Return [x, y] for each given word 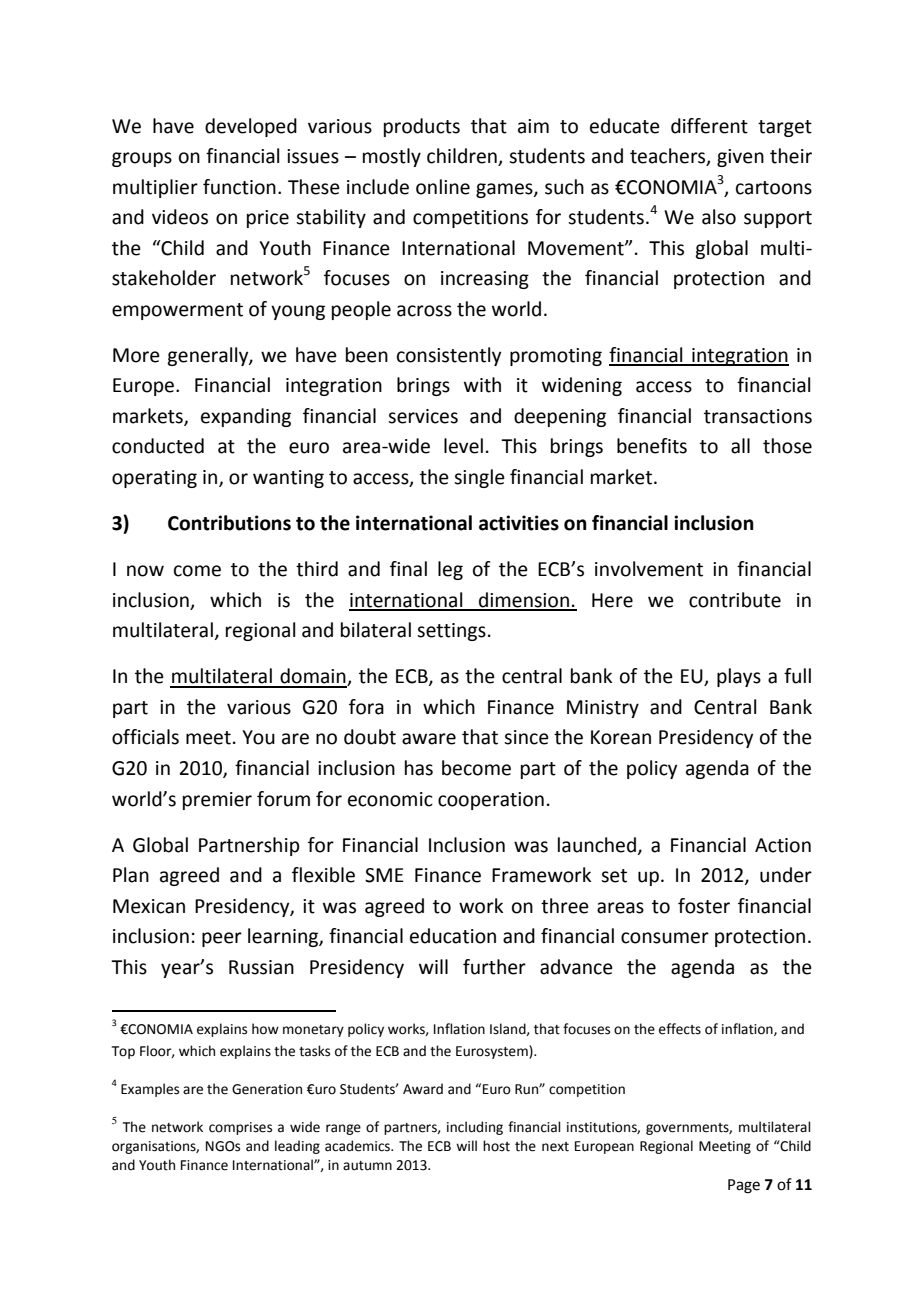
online [443, 187]
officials [145, 737]
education [453, 936]
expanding [246, 417]
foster [704, 906]
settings [451, 632]
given [740, 158]
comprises [240, 1128]
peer [222, 939]
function [239, 187]
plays [739, 677]
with [482, 385]
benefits [652, 446]
